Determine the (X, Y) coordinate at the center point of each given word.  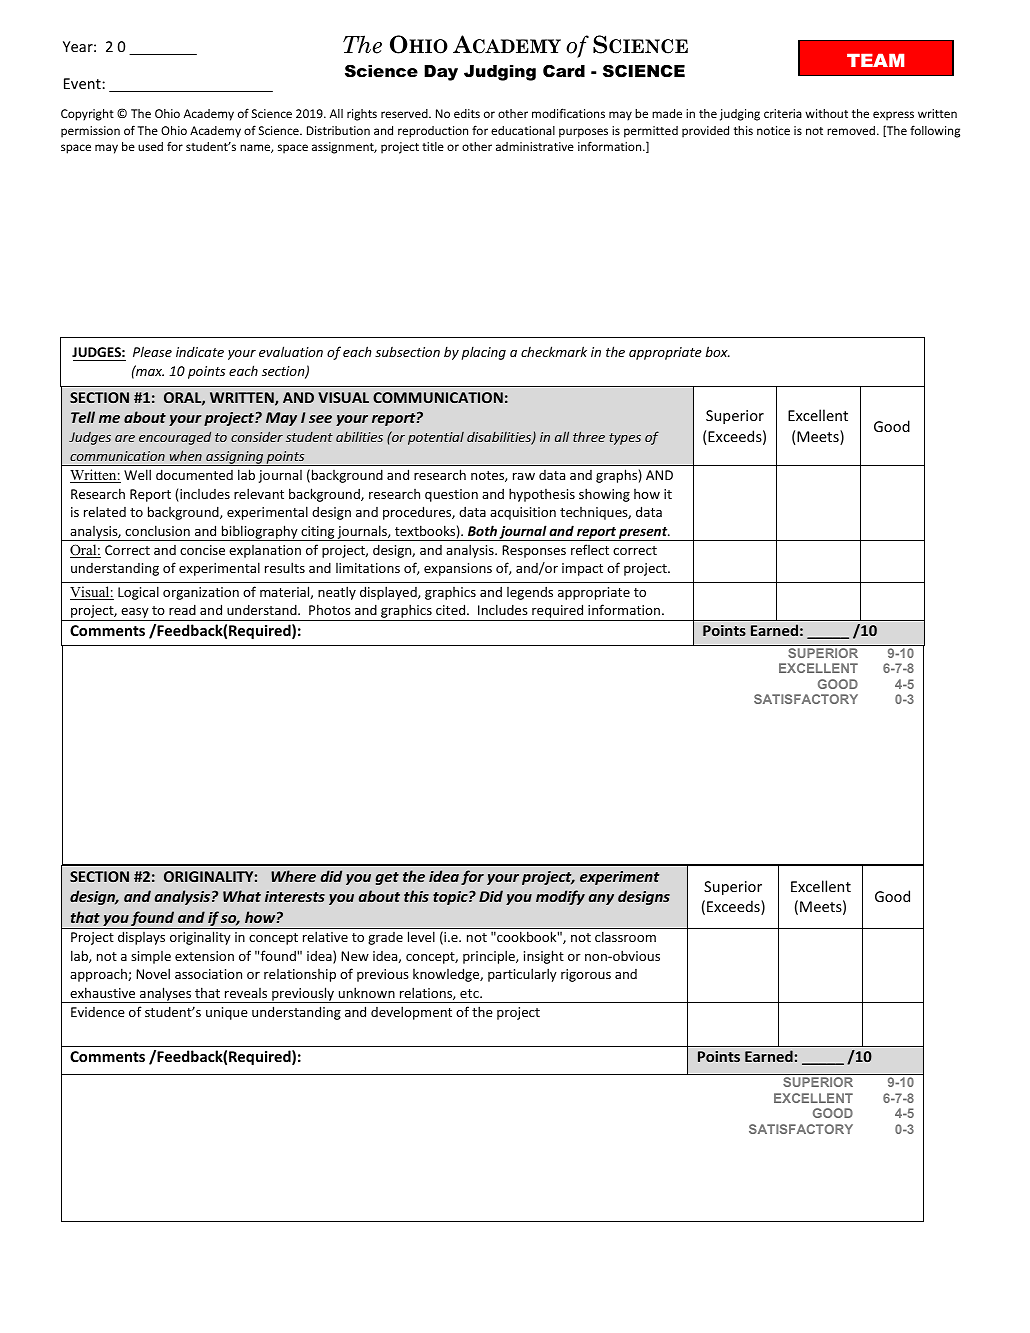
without (826, 113)
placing (484, 353)
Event (83, 83)
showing (604, 495)
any (601, 899)
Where (293, 876)
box (717, 351)
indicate (200, 352)
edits (467, 113)
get (387, 878)
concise (202, 550)
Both (482, 530)
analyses (166, 995)
